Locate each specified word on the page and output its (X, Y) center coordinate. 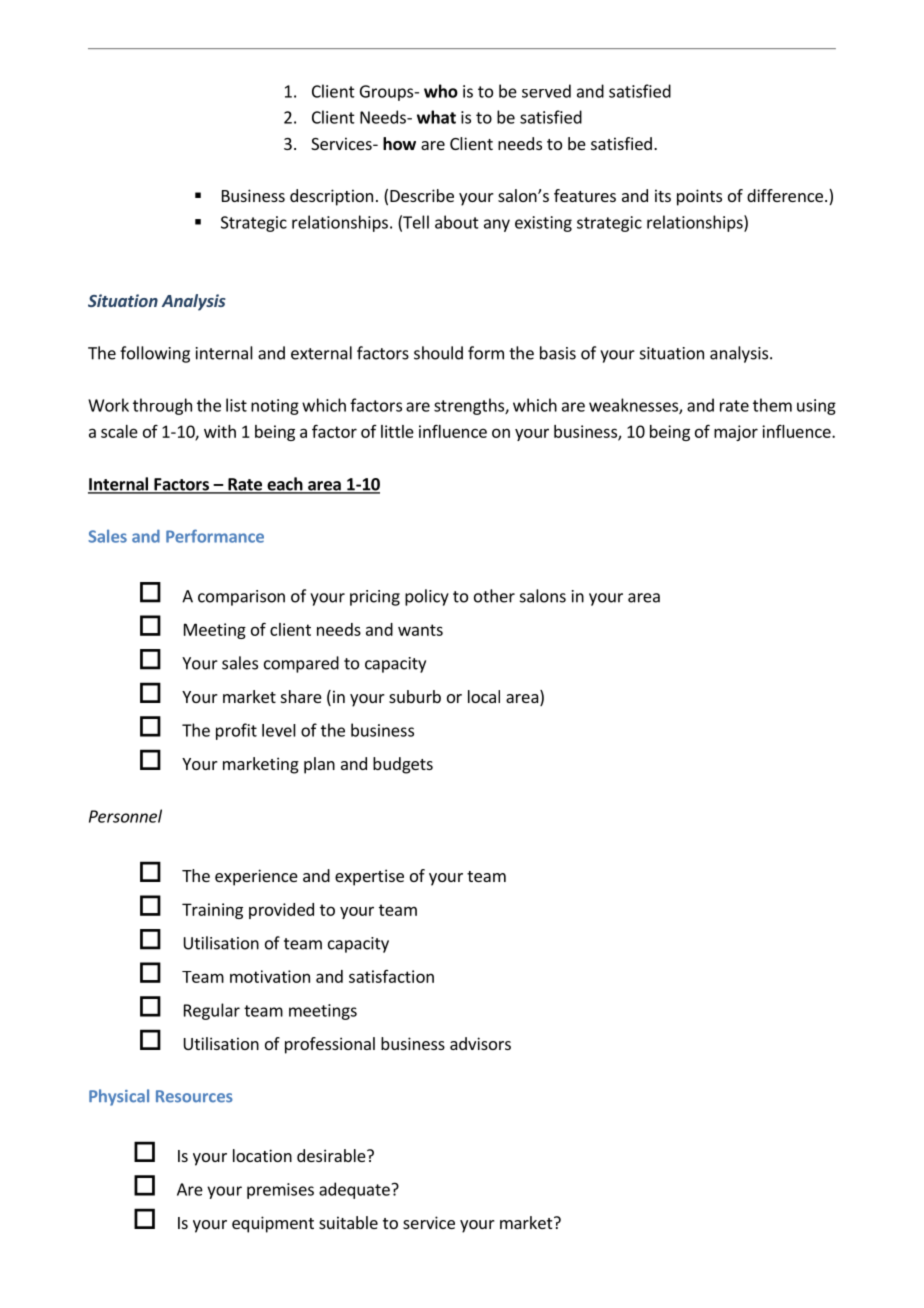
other (494, 596)
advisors (480, 1043)
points (699, 197)
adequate (354, 1190)
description (331, 197)
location (262, 1155)
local (484, 696)
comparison (241, 598)
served (546, 91)
